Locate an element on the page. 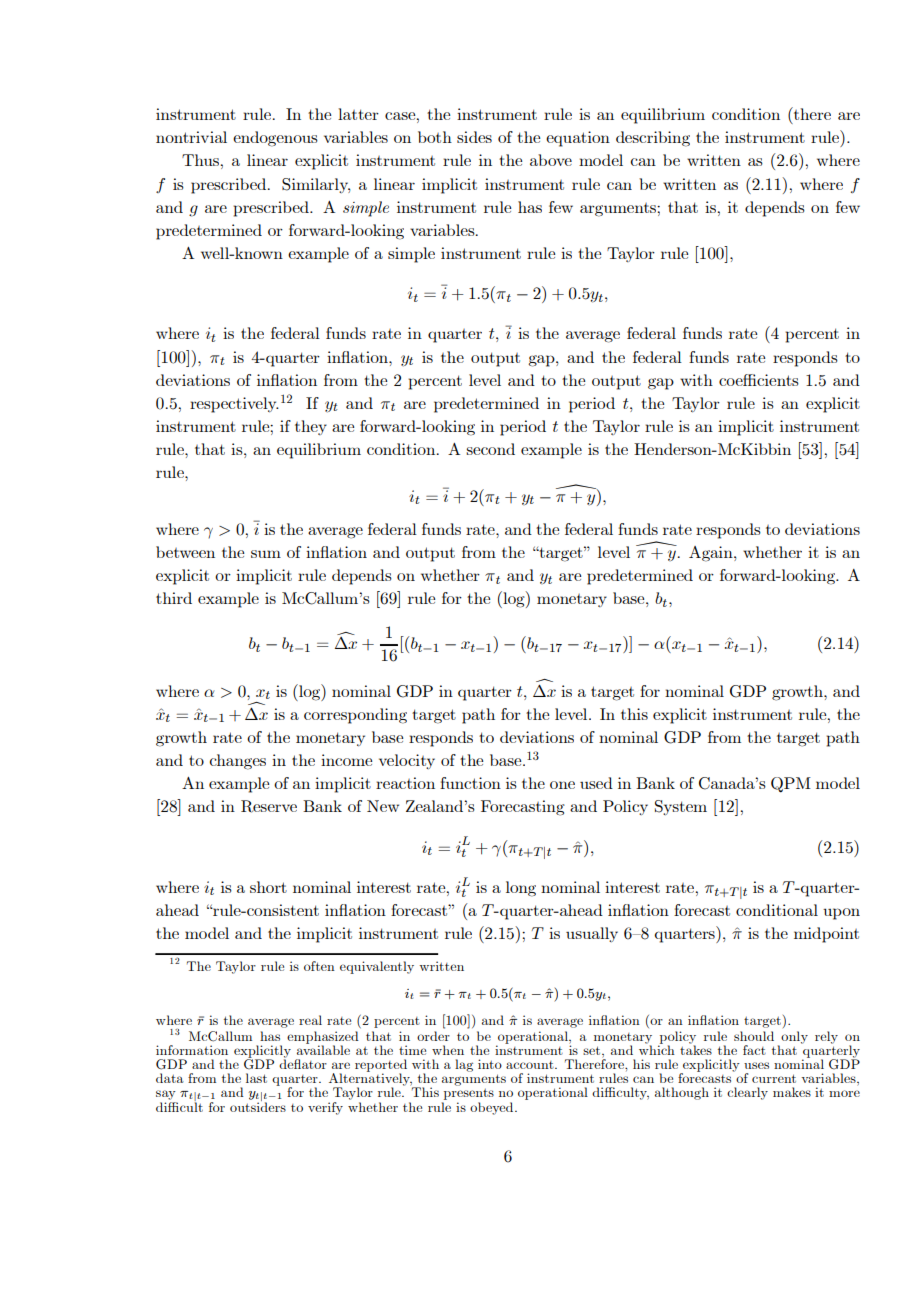 Image resolution: width=924 pixels, height=1308 pixels. corresponding is located at coordinates (355, 716).
